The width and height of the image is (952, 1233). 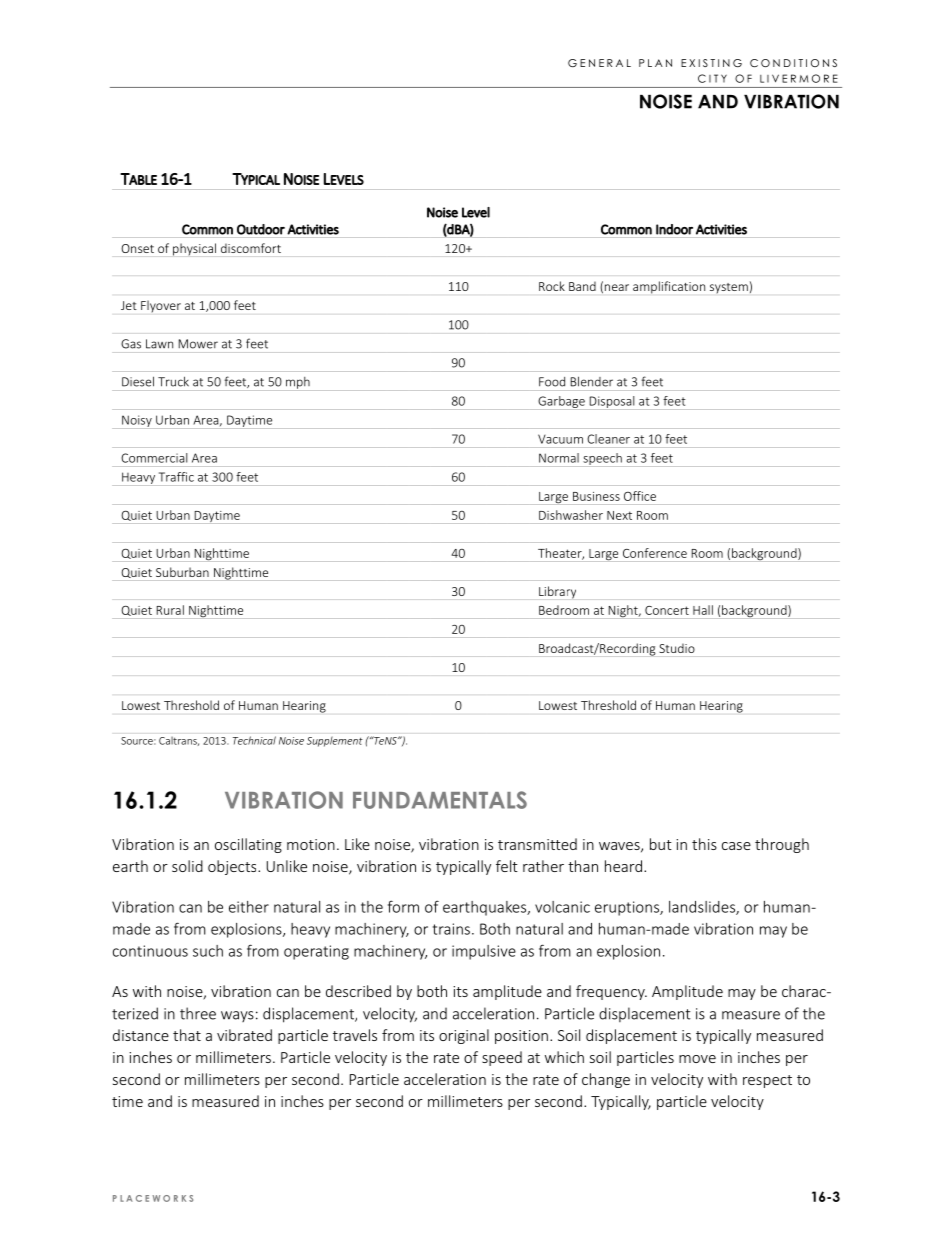 I want to click on Outdoor, so click(x=261, y=229).
